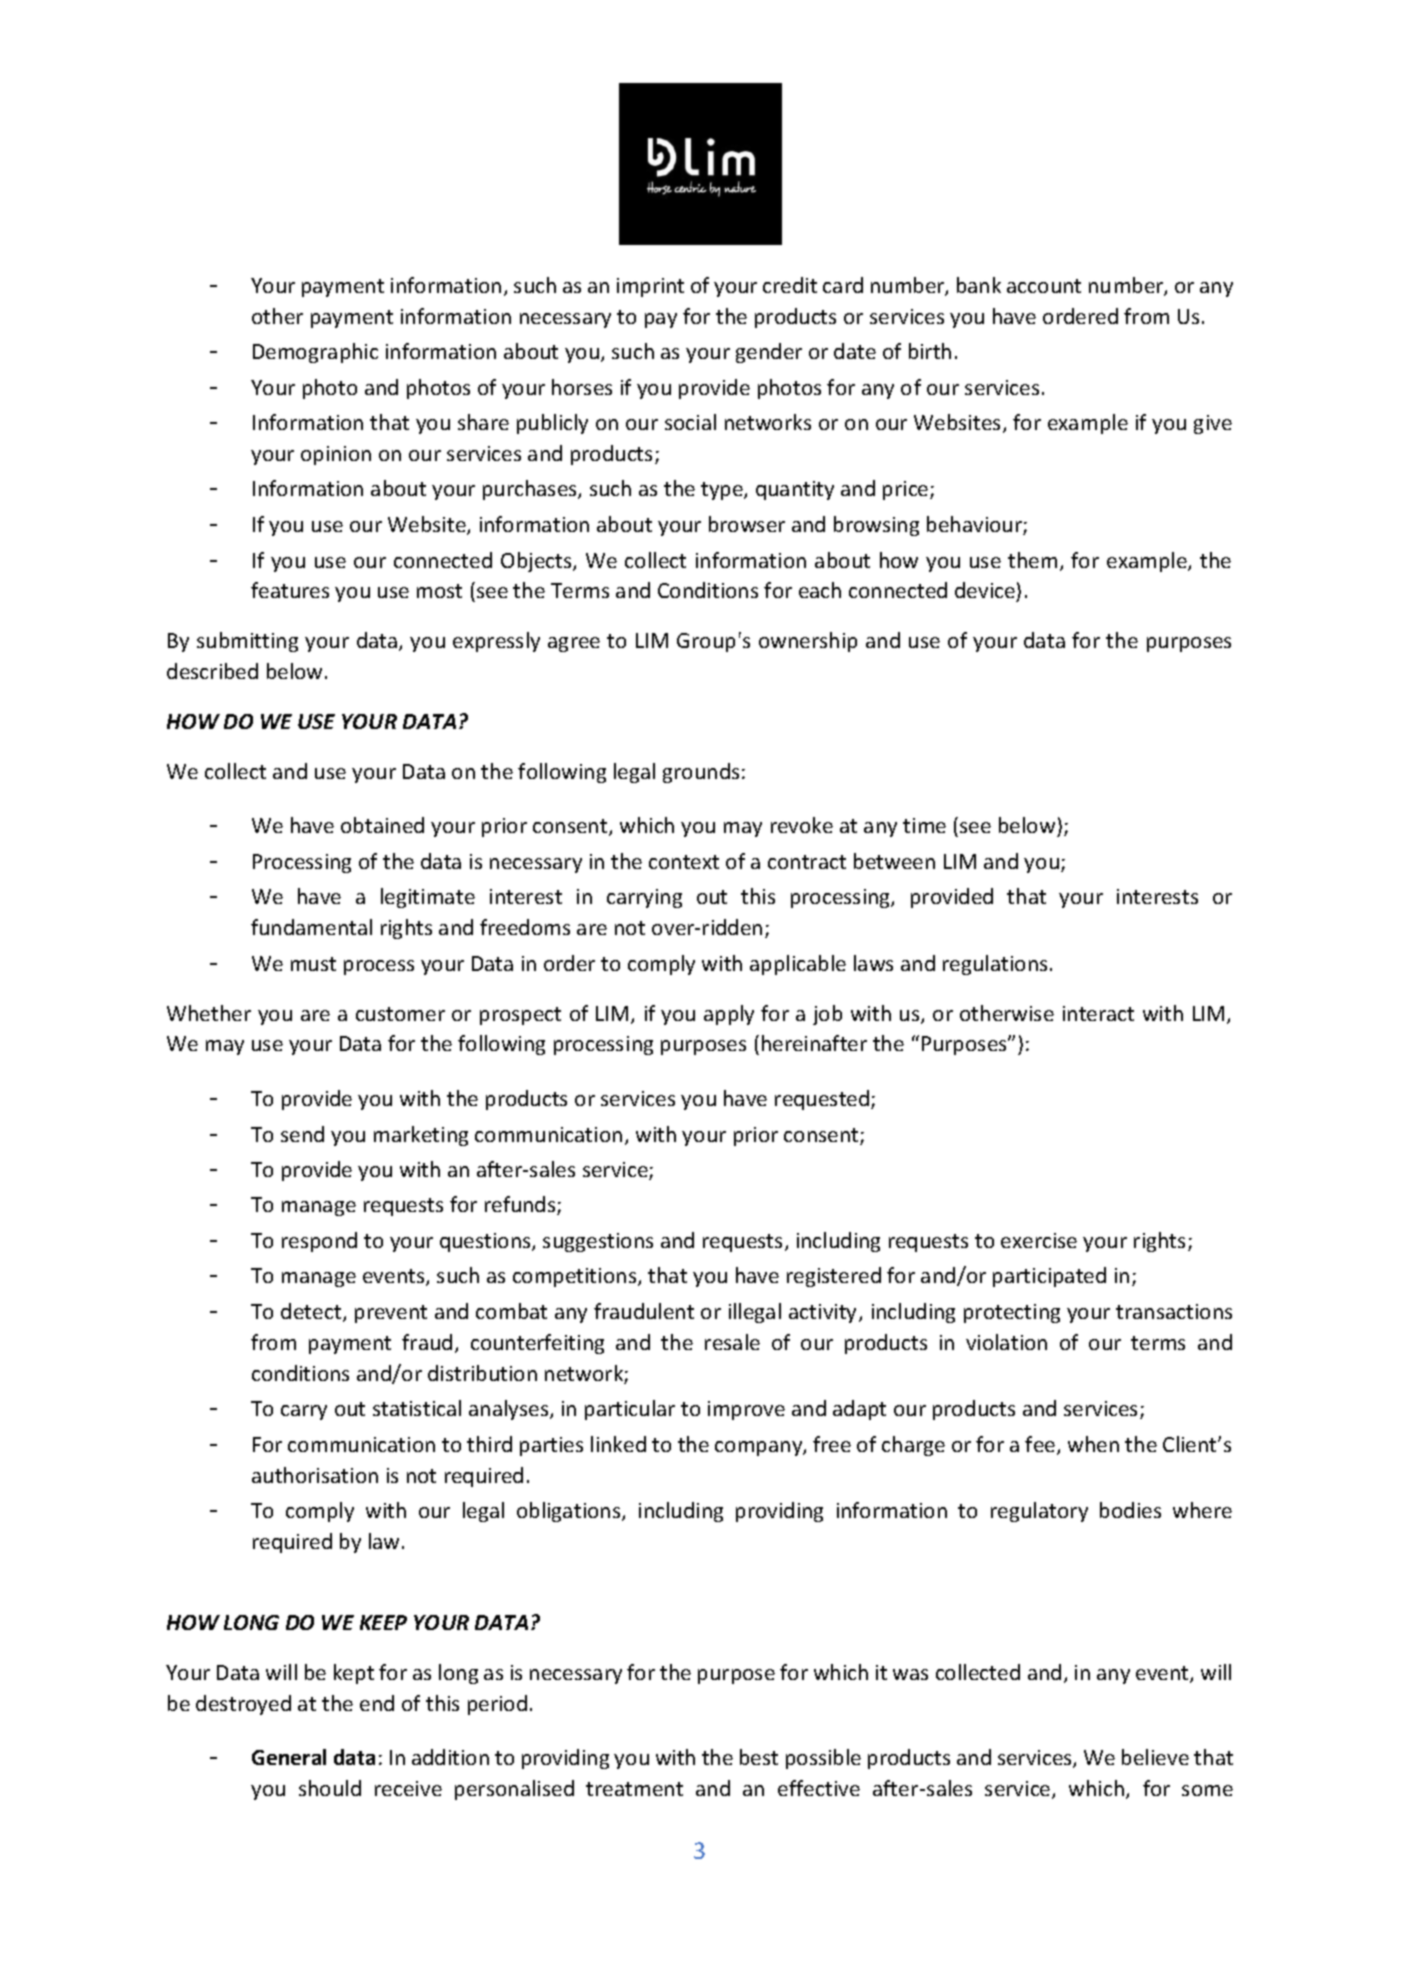 The width and height of the screenshot is (1401, 1981). Describe the element at coordinates (382, 825) in the screenshot. I see `obtained` at that location.
